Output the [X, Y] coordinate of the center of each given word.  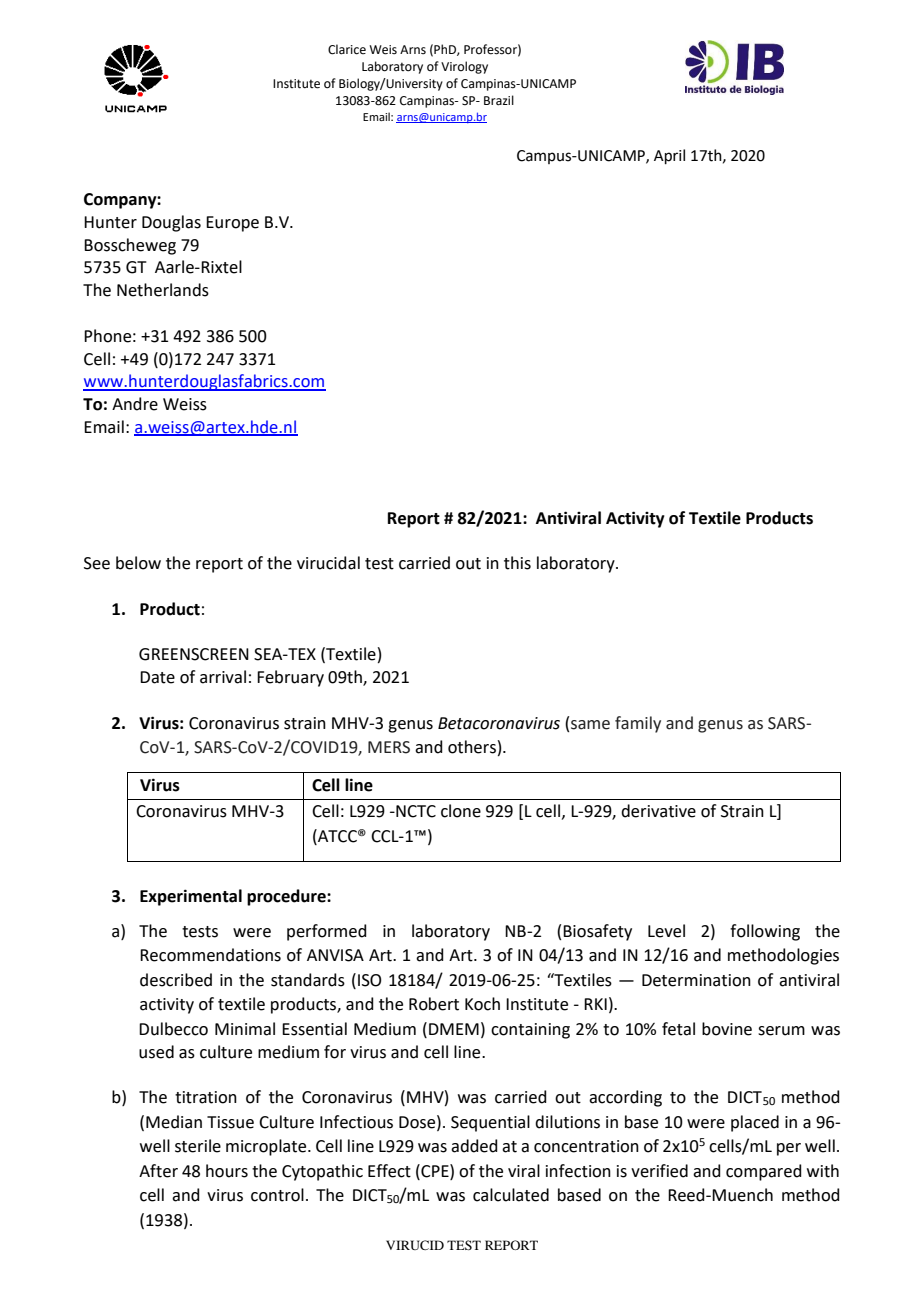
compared [764, 1172]
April [669, 156]
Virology [464, 67]
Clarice [347, 49]
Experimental [191, 897]
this [517, 563]
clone [461, 811]
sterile [198, 1146]
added [474, 1146]
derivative [658, 811]
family [638, 724]
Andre [135, 404]
